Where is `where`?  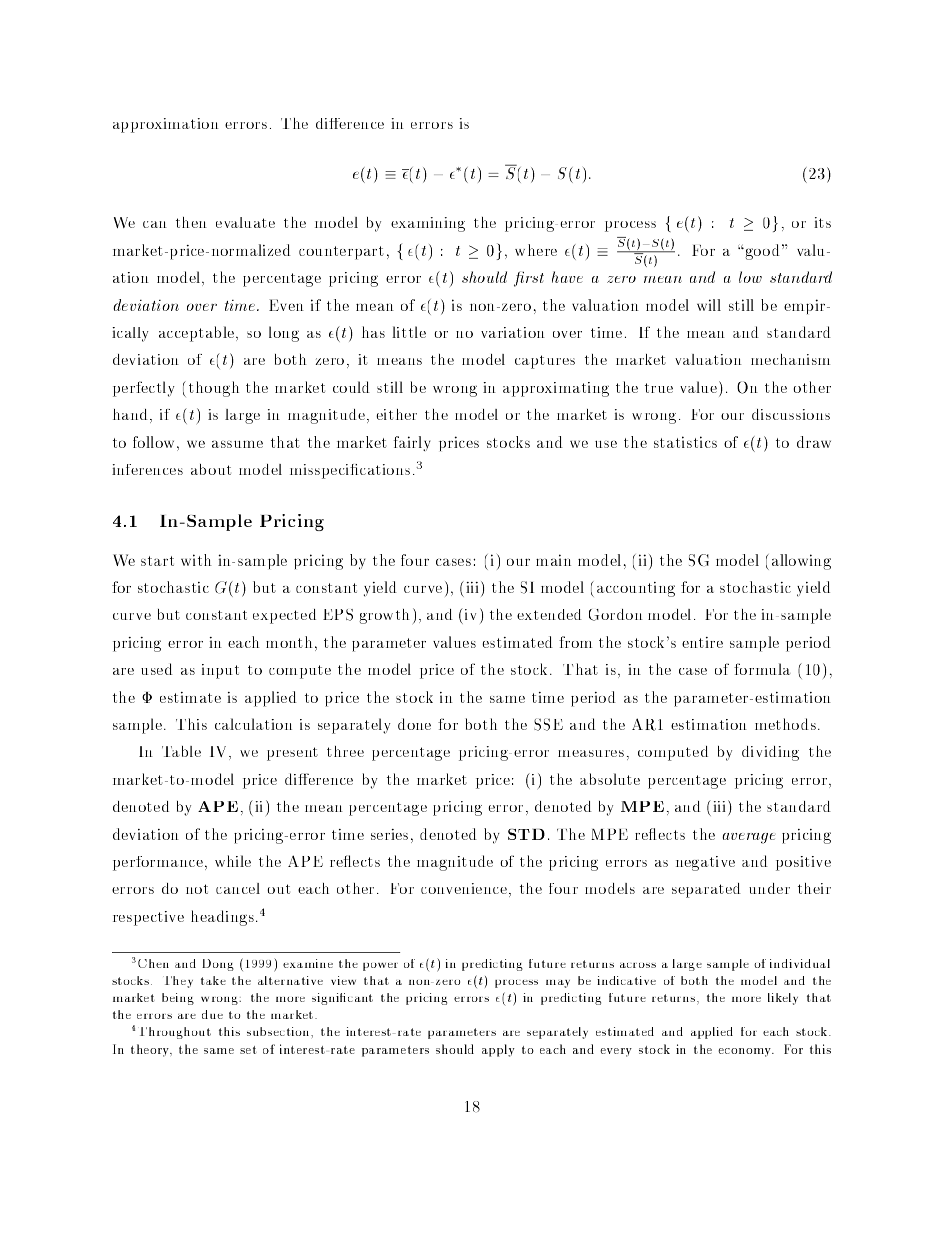
where is located at coordinates (536, 250).
